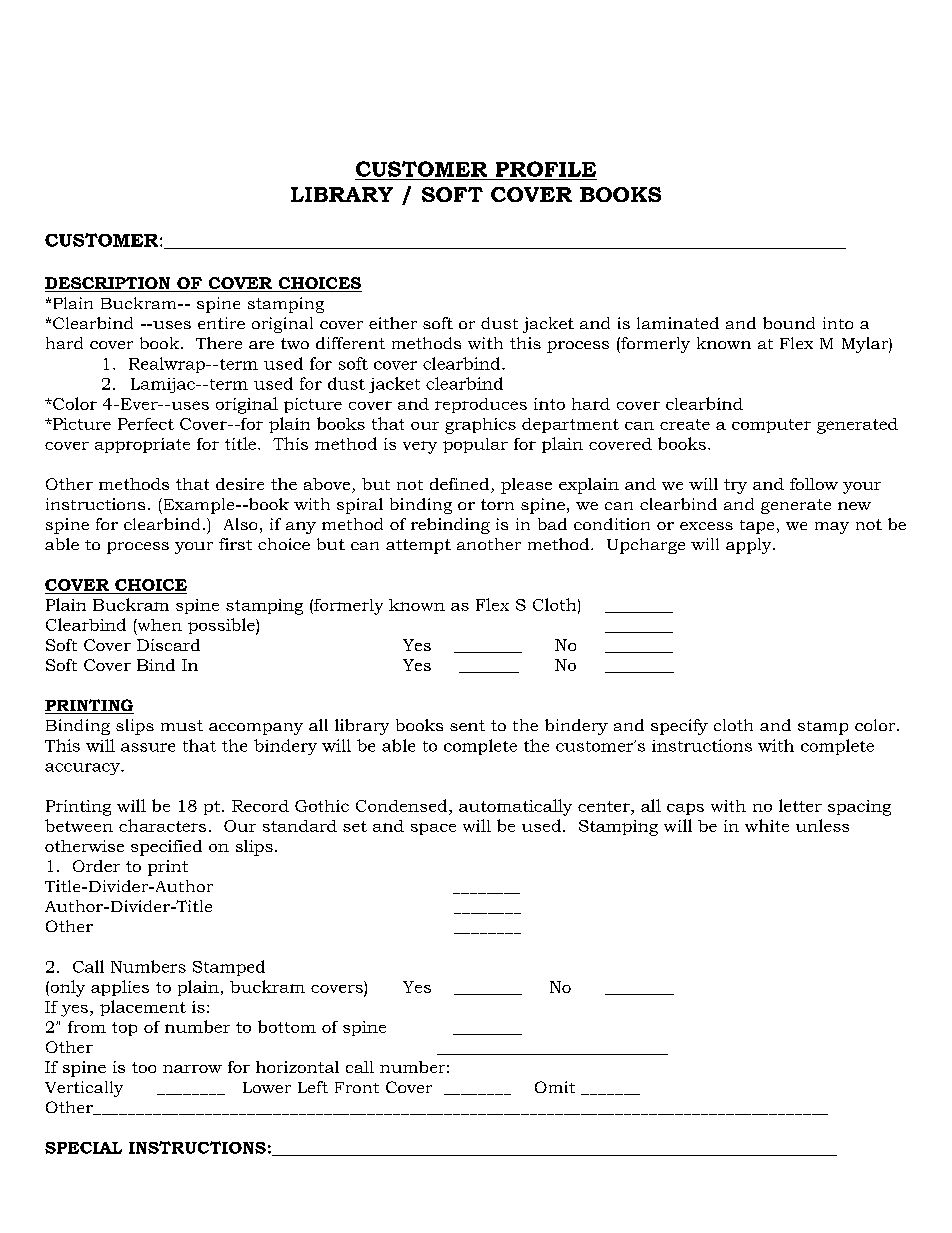 The height and width of the image is (1233, 952). I want to click on bound, so click(789, 323).
